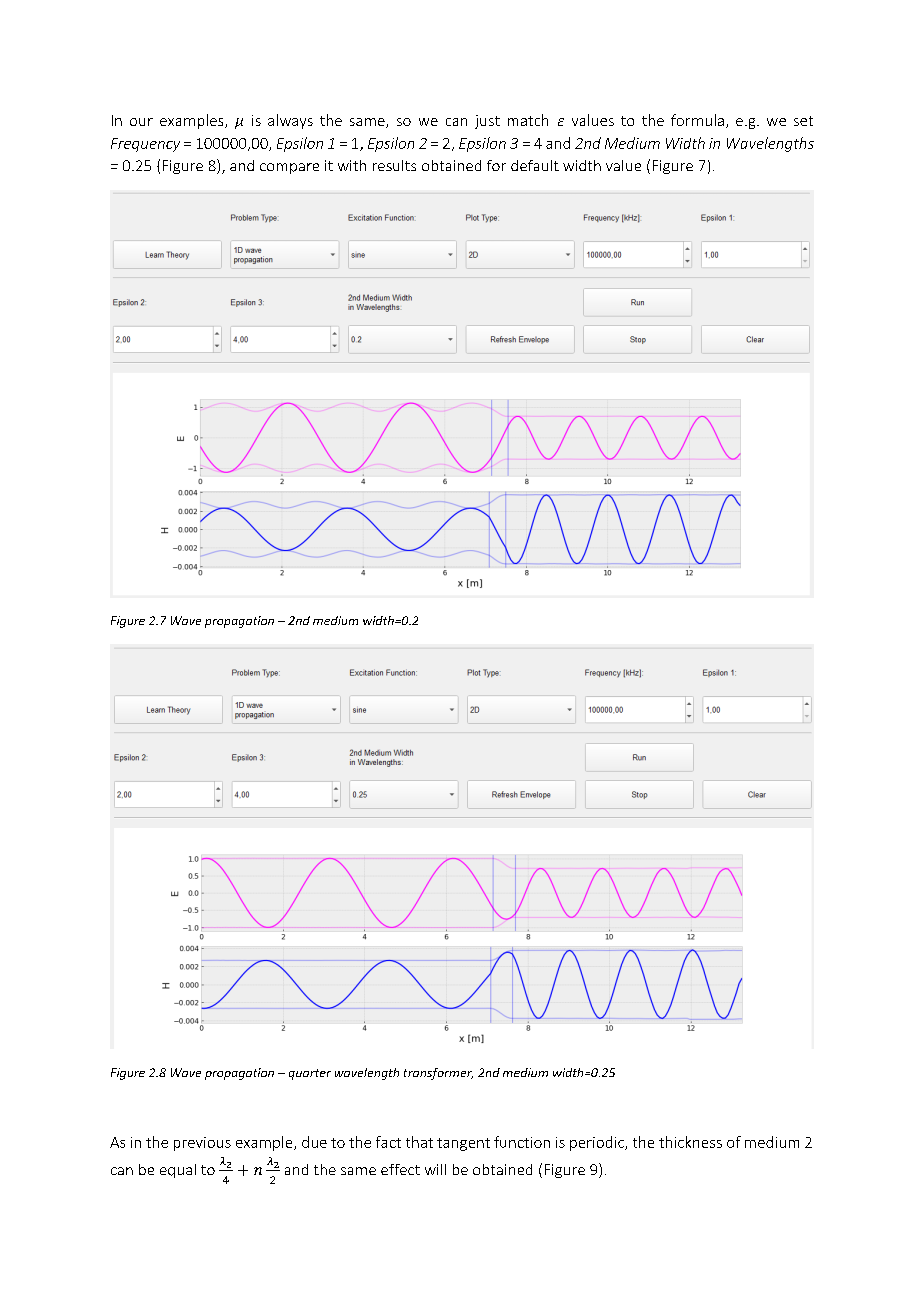 The height and width of the screenshot is (1307, 924). I want to click on always, so click(290, 121).
